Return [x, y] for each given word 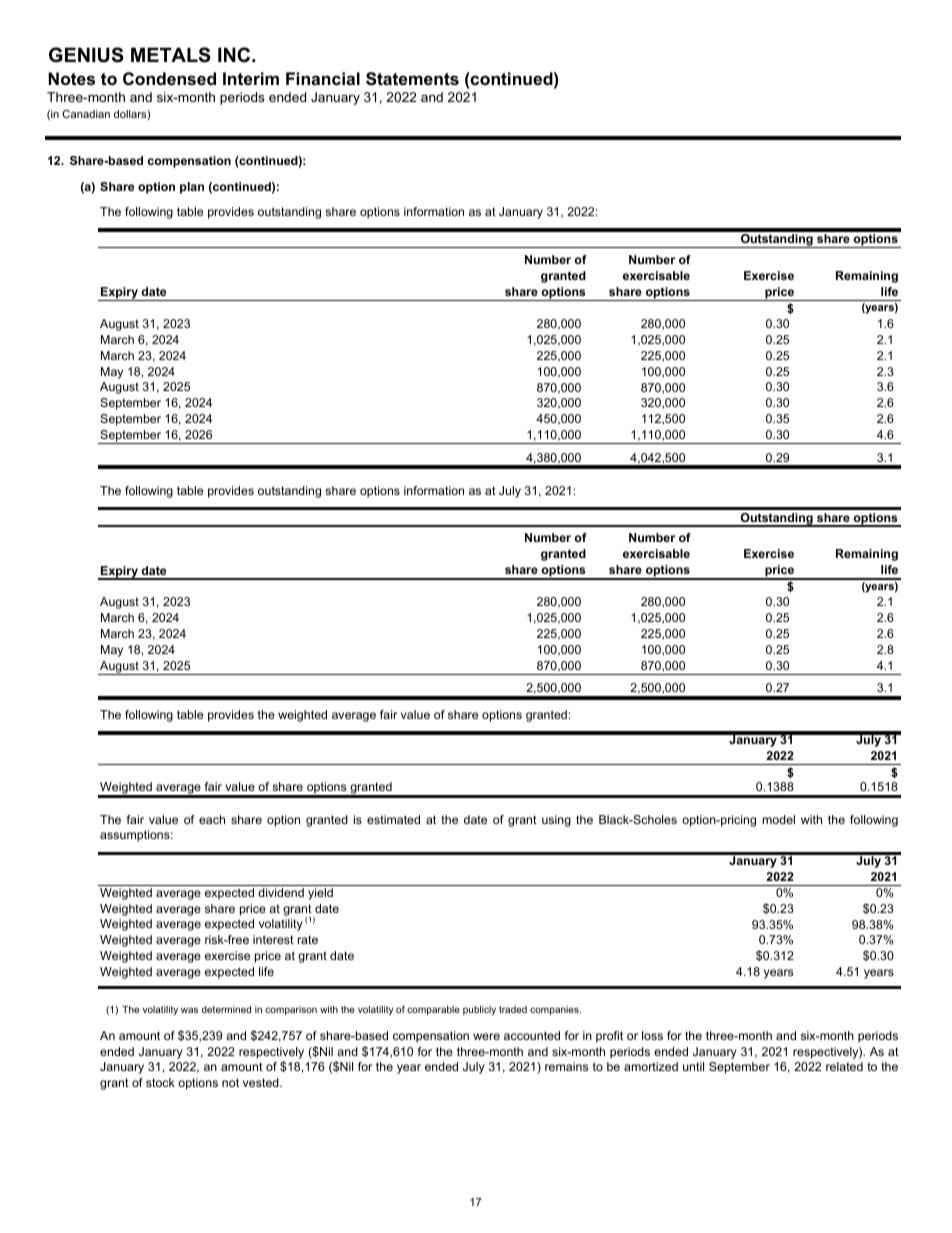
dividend [281, 892]
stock [160, 1082]
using [556, 821]
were [486, 1036]
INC [235, 55]
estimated [393, 819]
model [779, 819]
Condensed [169, 78]
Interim [251, 78]
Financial [323, 78]
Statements [412, 79]
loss [652, 1035]
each [212, 819]
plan [192, 188]
